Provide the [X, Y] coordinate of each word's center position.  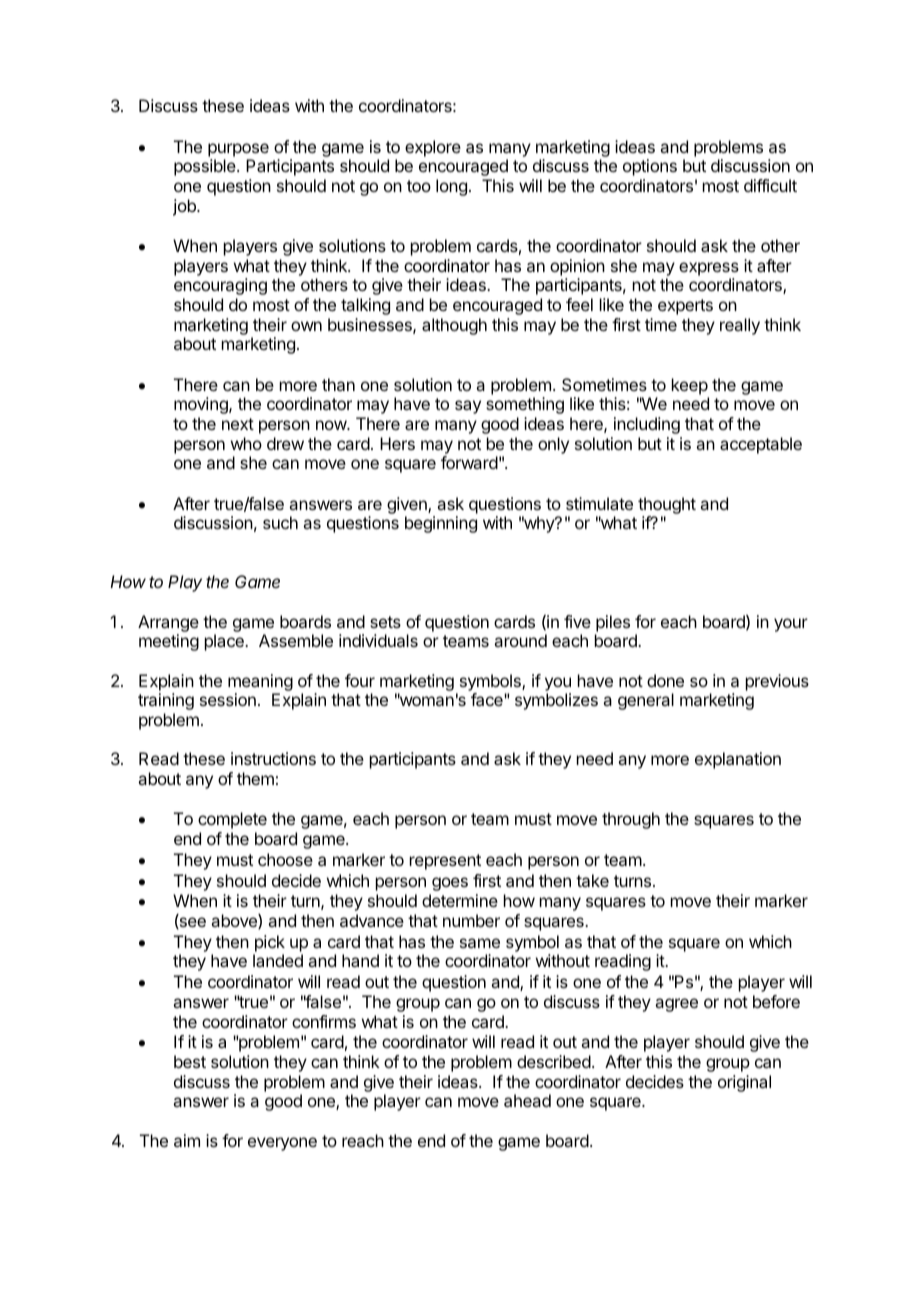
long [451, 187]
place [225, 642]
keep [690, 386]
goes [450, 884]
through [631, 820]
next [238, 424]
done [665, 680]
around [520, 640]
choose [285, 859]
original [744, 1083]
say [468, 407]
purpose [238, 150]
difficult [770, 185]
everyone [282, 1144]
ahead [527, 1100]
